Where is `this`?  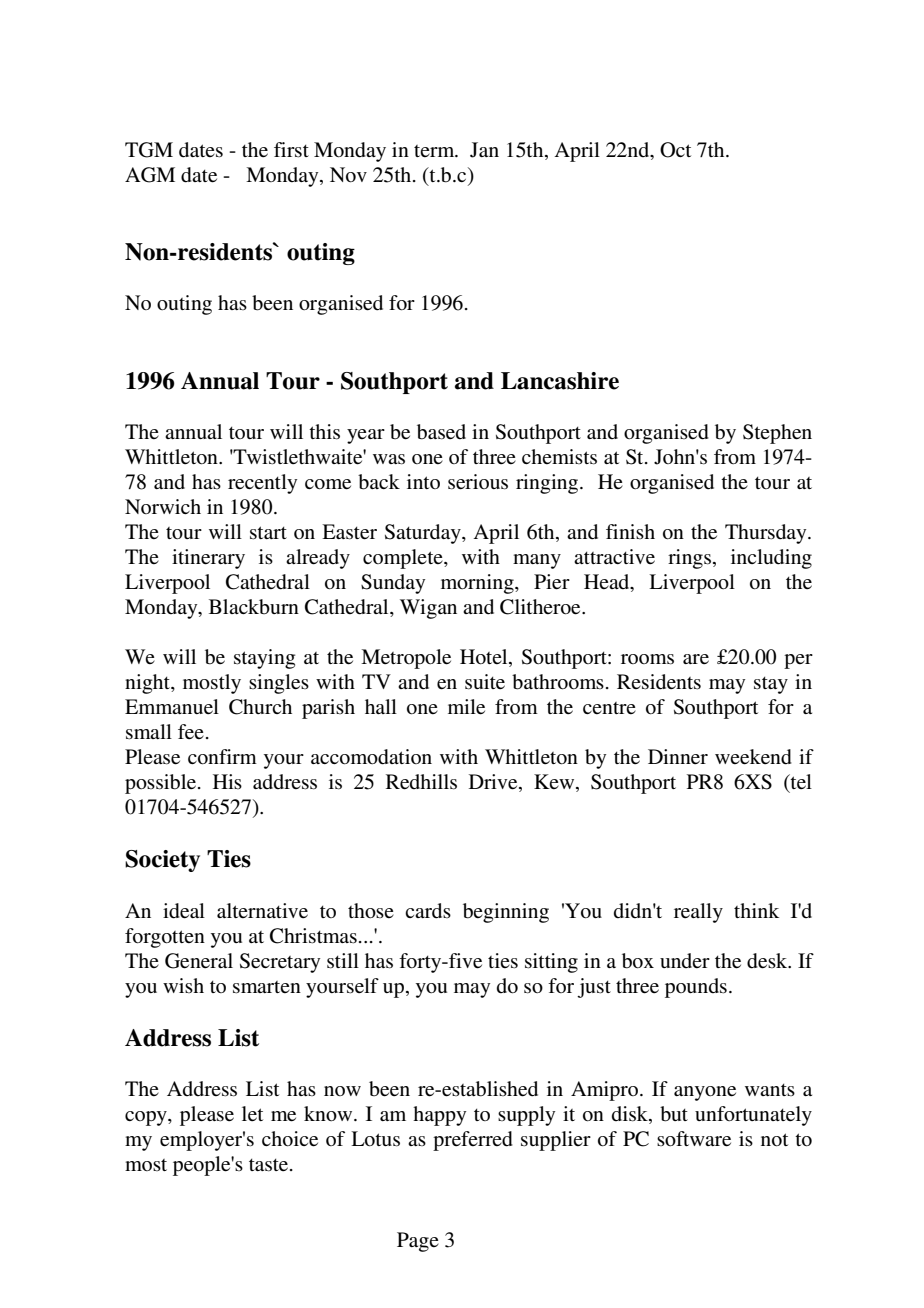 this is located at coordinates (324, 432).
